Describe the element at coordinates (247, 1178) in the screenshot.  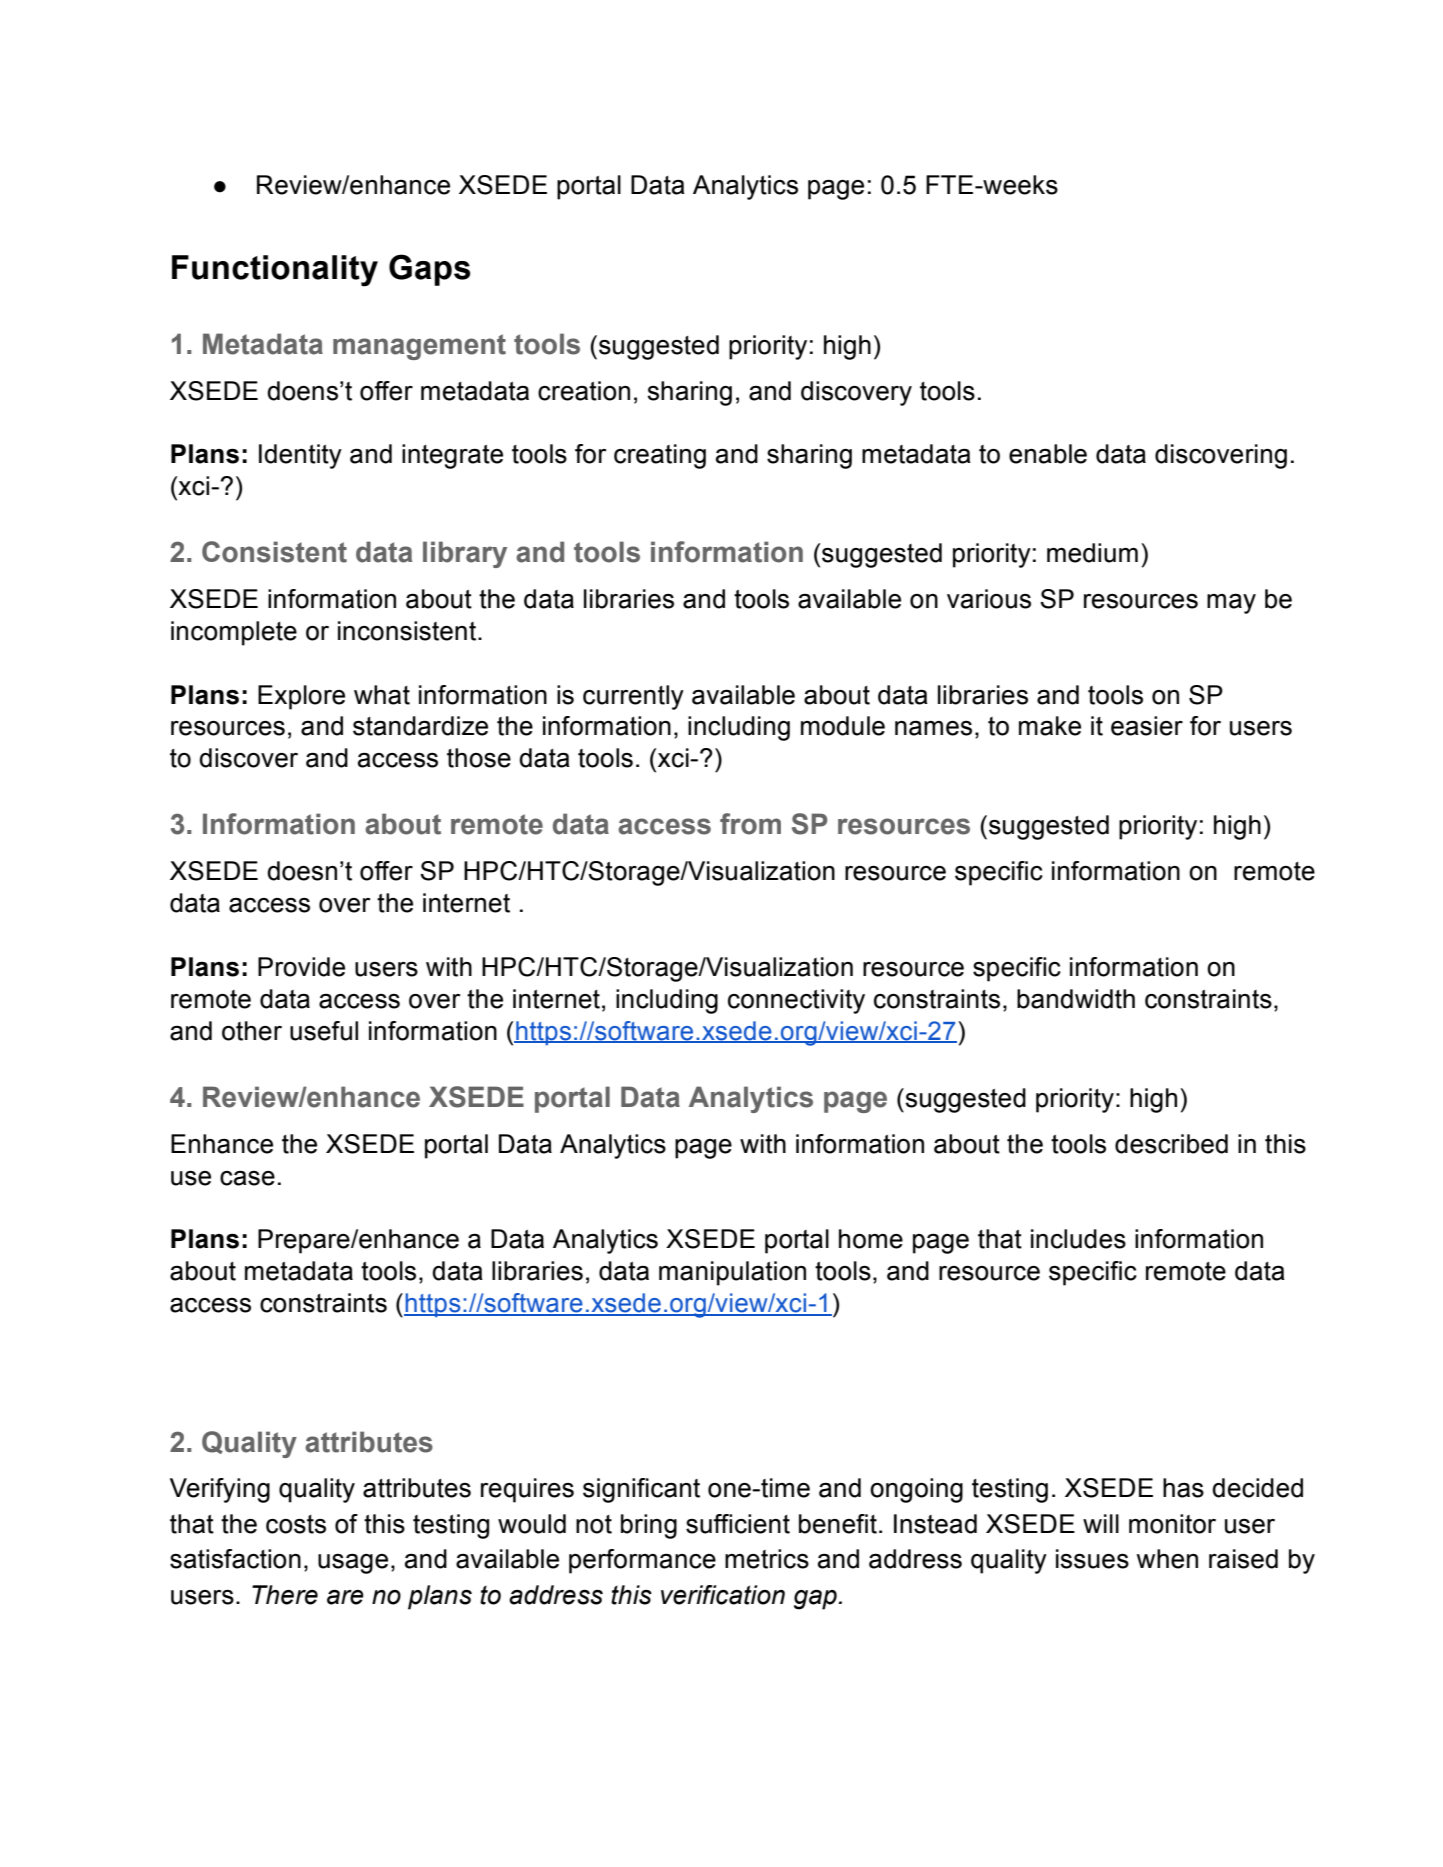
I see `case` at that location.
